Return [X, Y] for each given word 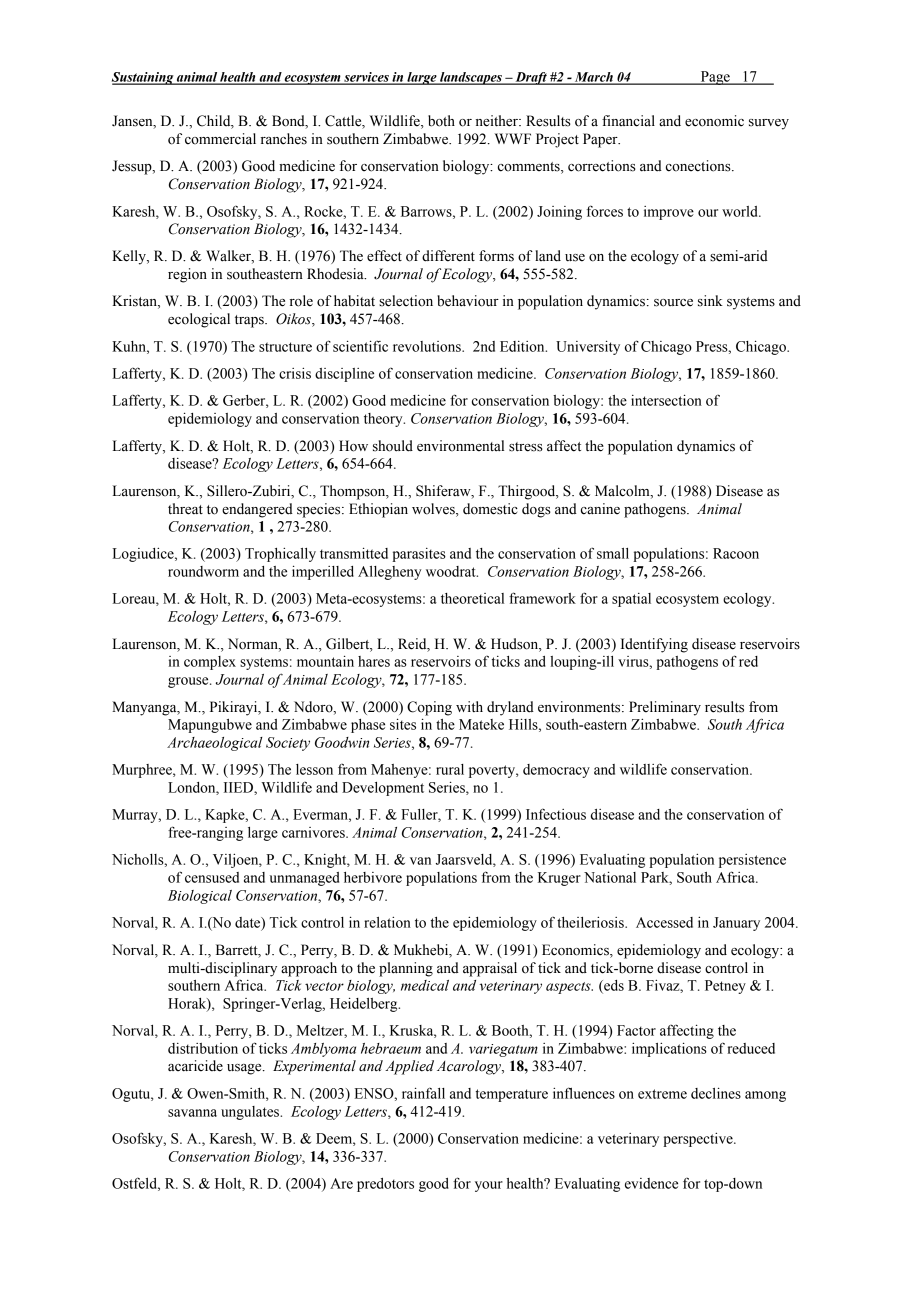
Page [715, 78]
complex [210, 663]
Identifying [654, 645]
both [441, 121]
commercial [220, 139]
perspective [699, 1140]
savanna [192, 1113]
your [489, 1186]
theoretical [472, 598]
